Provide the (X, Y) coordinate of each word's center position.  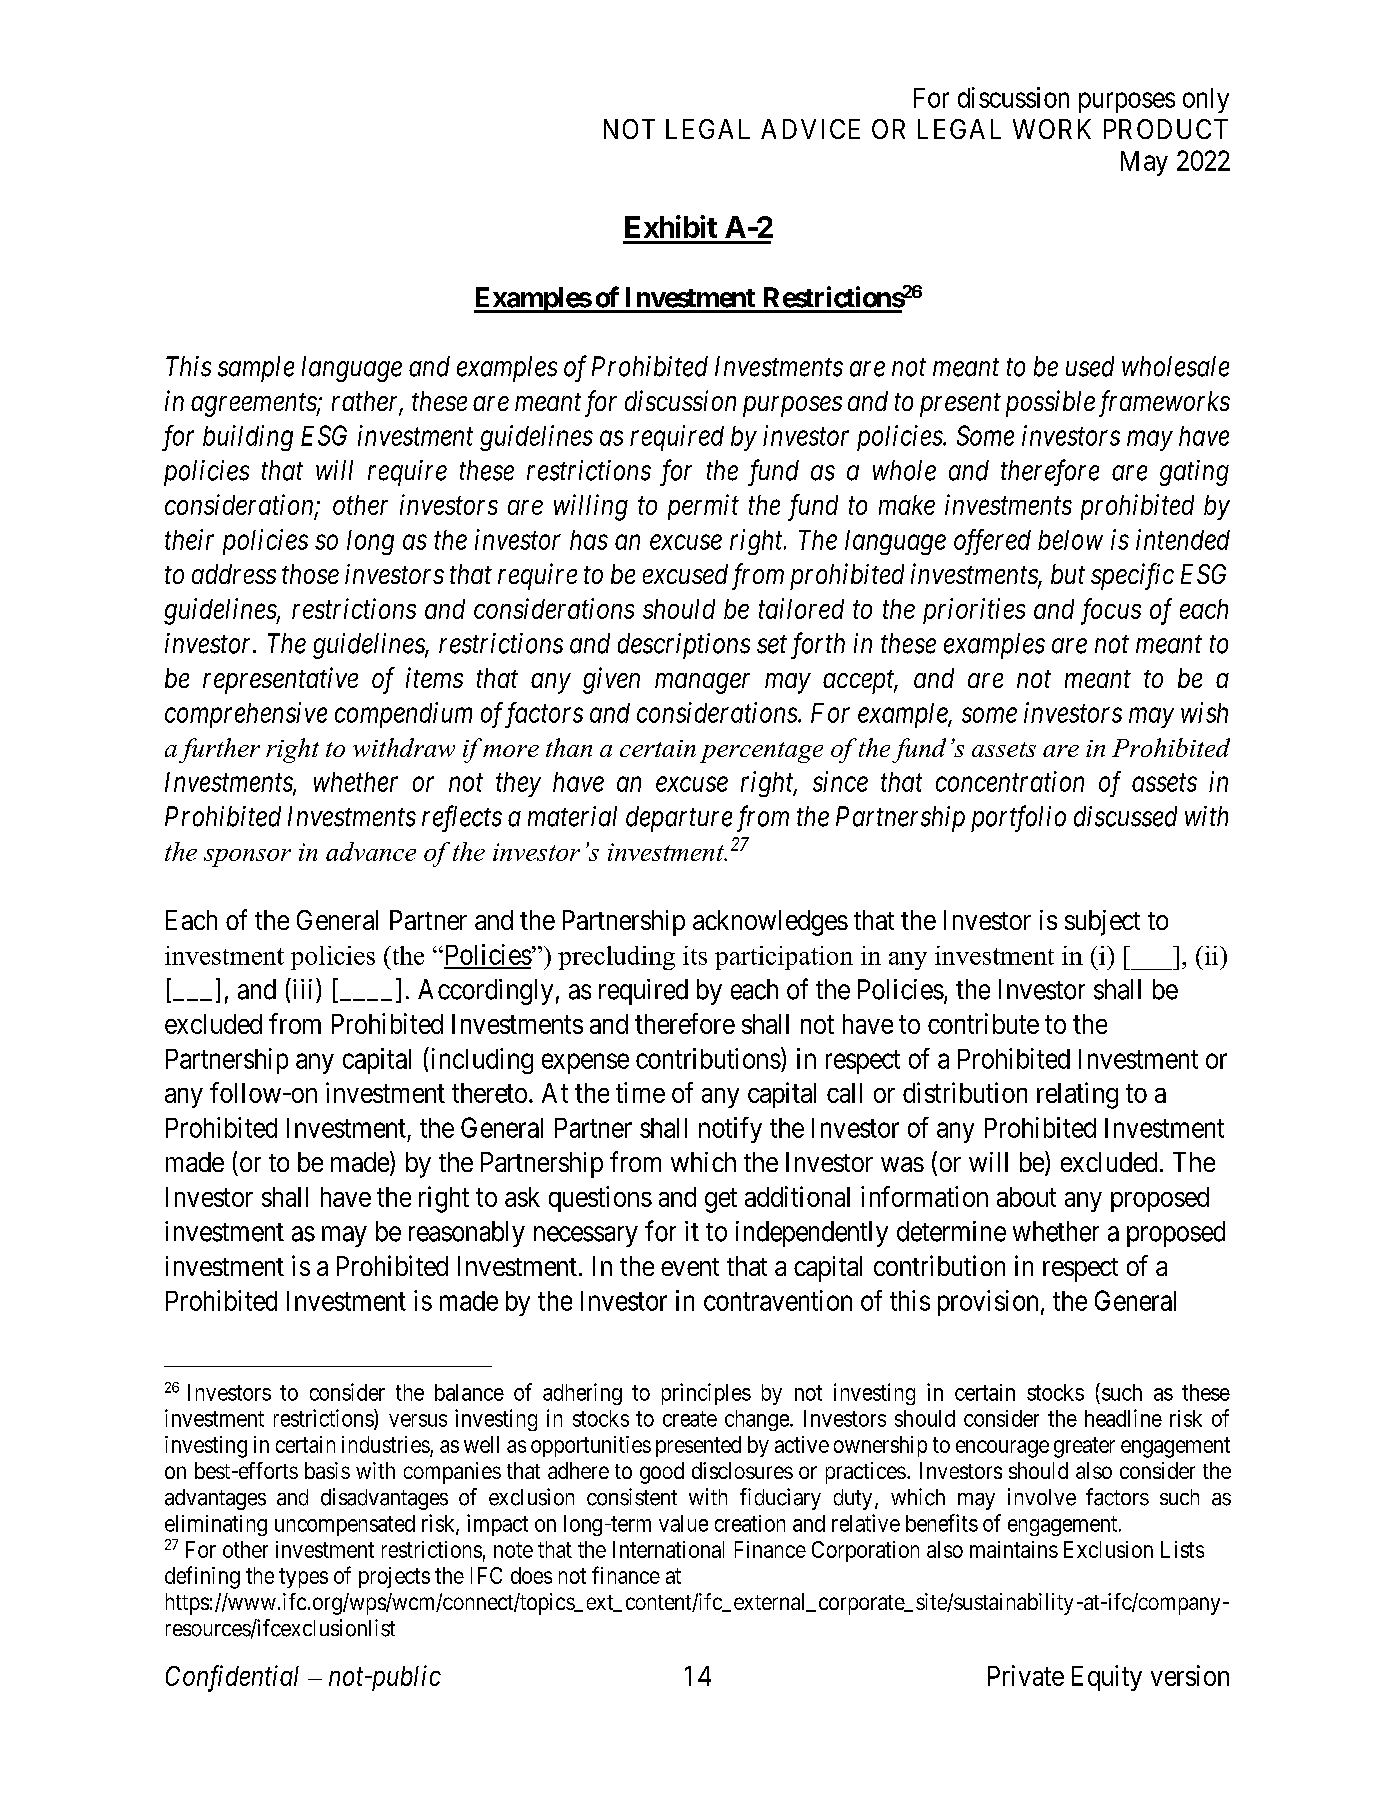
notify (730, 1130)
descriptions (684, 646)
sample (256, 369)
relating (1077, 1095)
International (668, 1549)
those (310, 574)
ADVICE (810, 129)
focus (1111, 611)
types (303, 1578)
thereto (489, 1093)
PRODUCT (1166, 129)
